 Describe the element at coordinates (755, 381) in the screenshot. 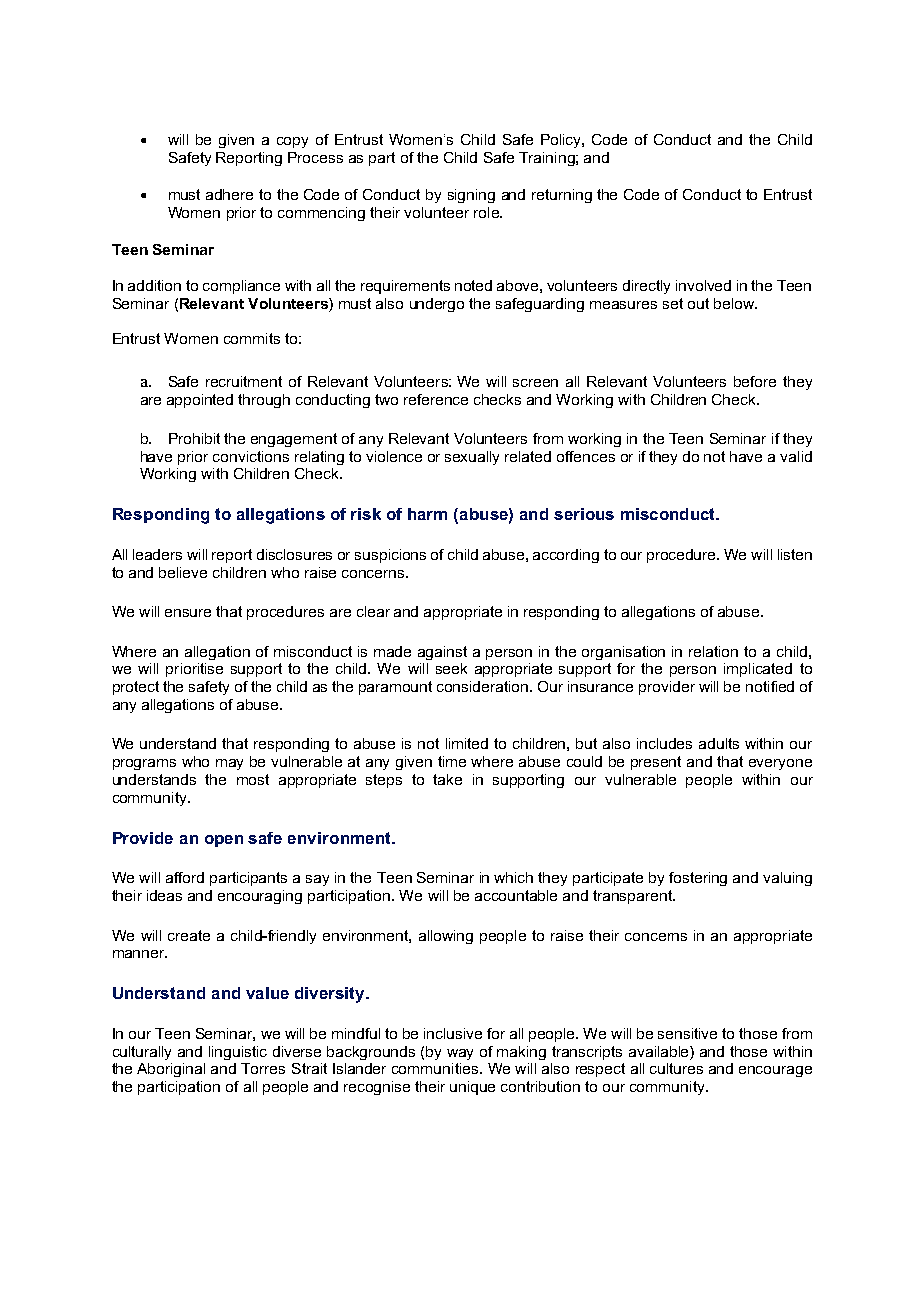

I see `before` at that location.
